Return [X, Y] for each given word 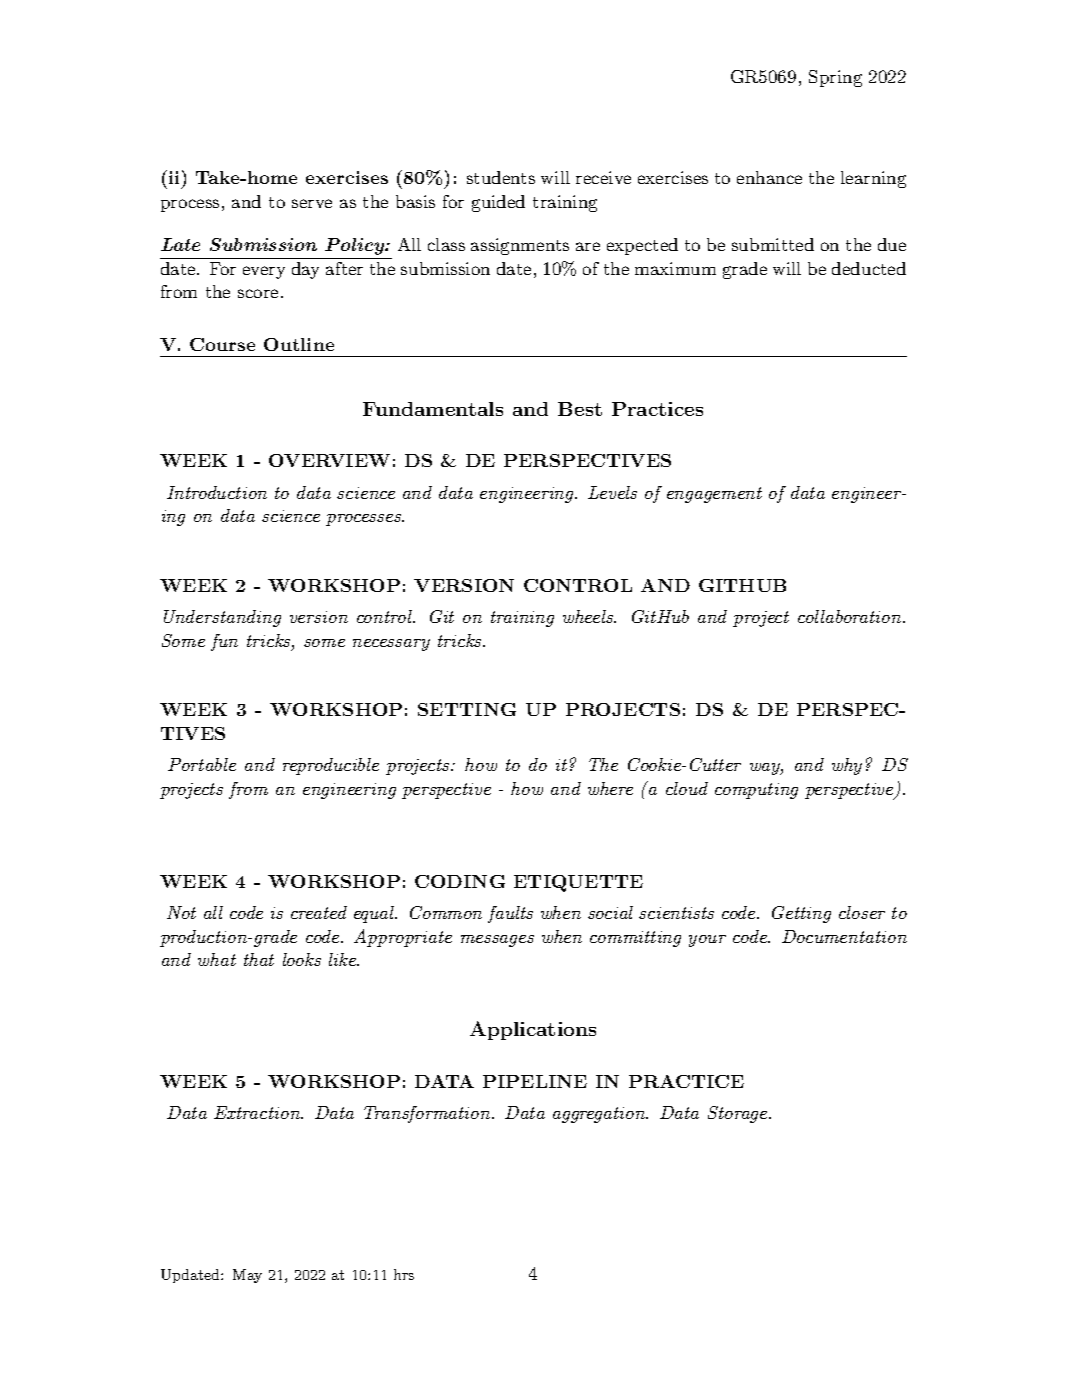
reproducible [331, 766]
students [501, 177]
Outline [299, 344]
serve [312, 203]
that [259, 959]
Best [580, 409]
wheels [589, 616]
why [847, 766]
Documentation [844, 936]
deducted [869, 268]
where [610, 788]
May [247, 1276]
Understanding [222, 618]
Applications [533, 1030]
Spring [835, 78]
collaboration [851, 616]
